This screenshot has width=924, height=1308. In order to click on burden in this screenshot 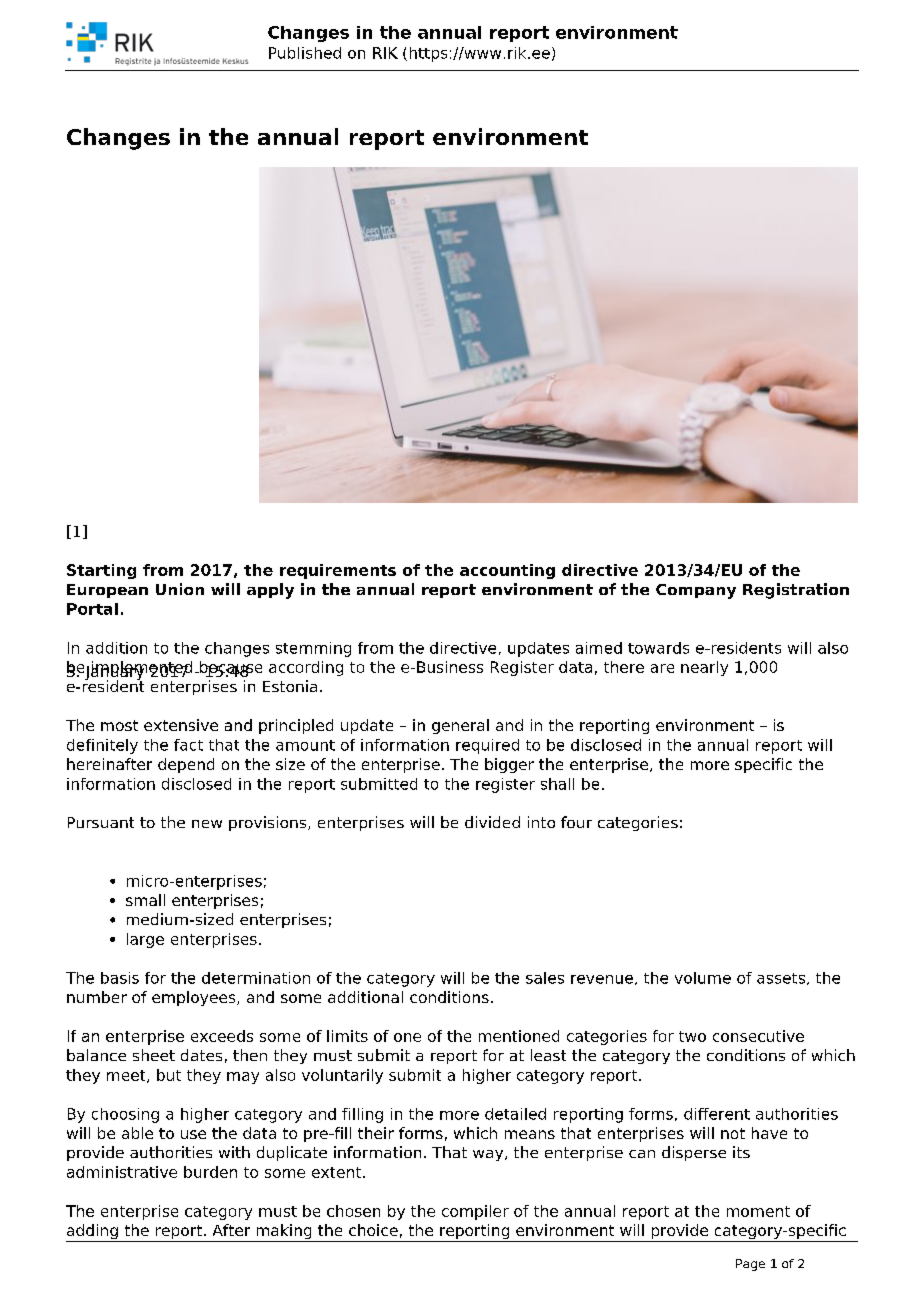, I will do `click(210, 1172)`.
